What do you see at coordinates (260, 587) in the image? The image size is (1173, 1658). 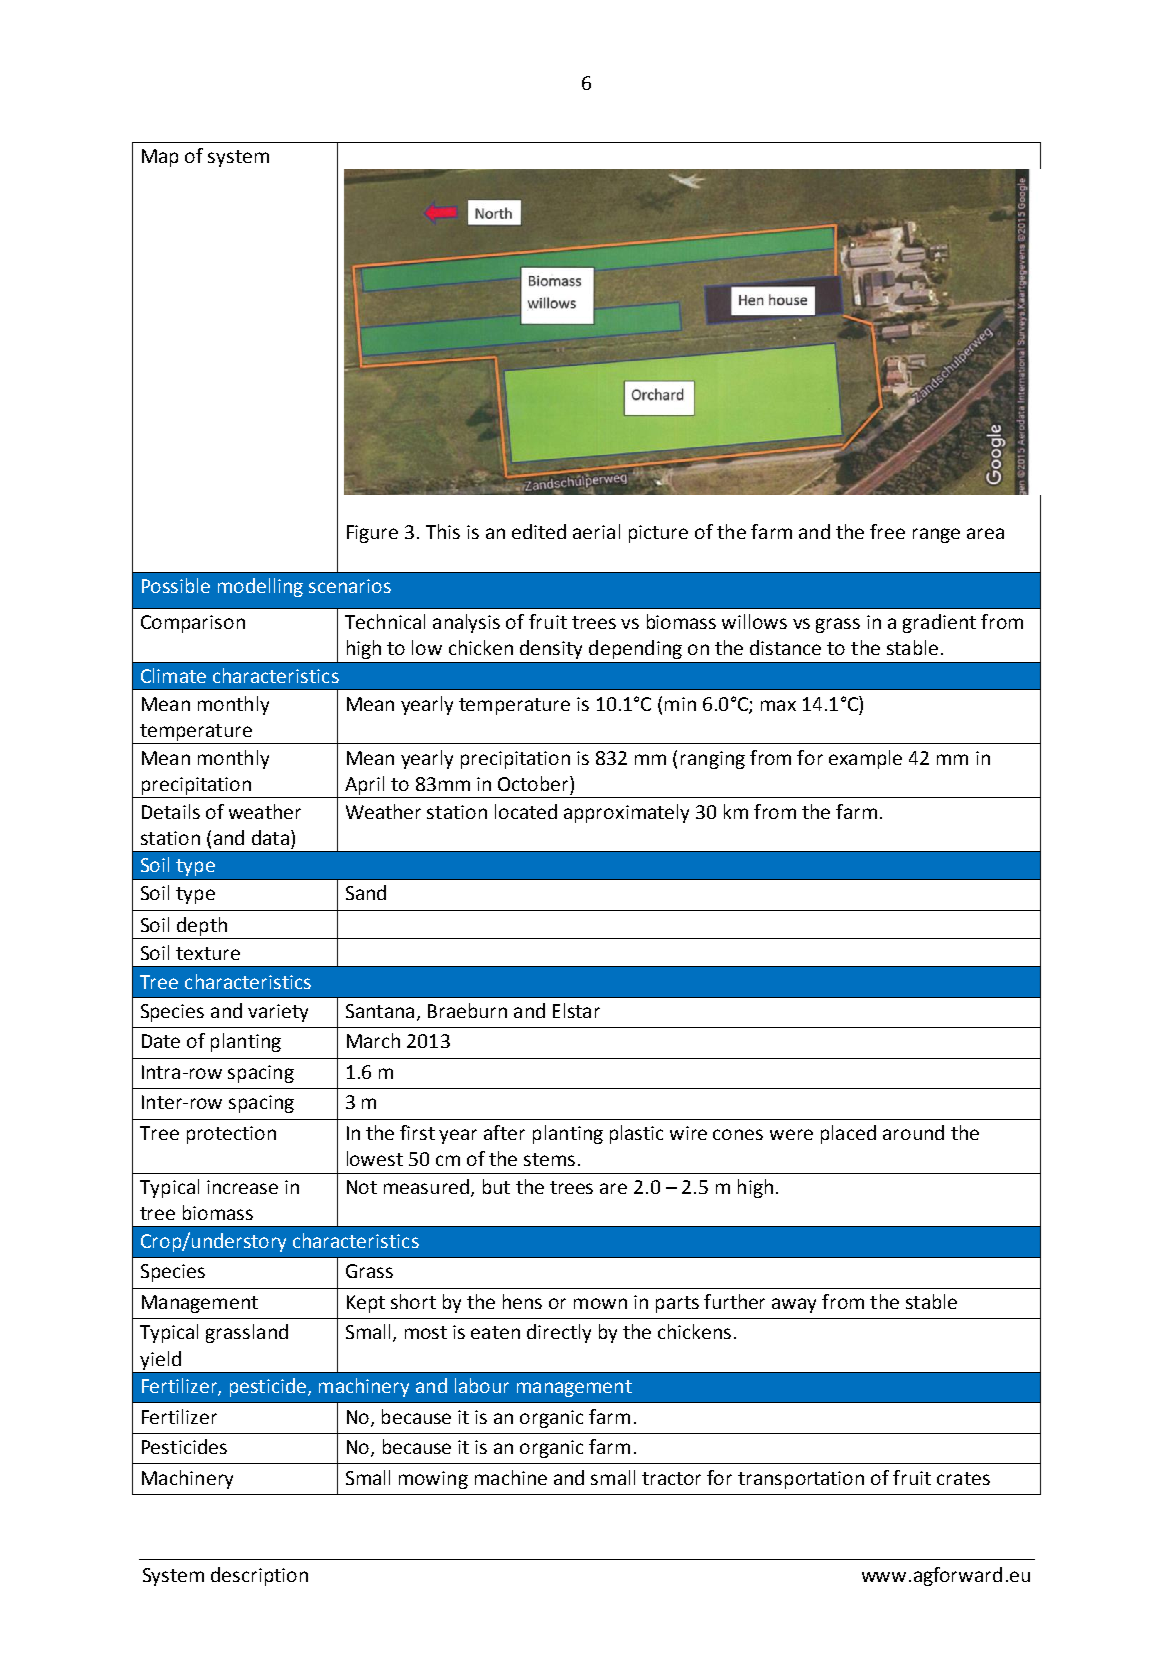 I see `modelling` at bounding box center [260, 587].
